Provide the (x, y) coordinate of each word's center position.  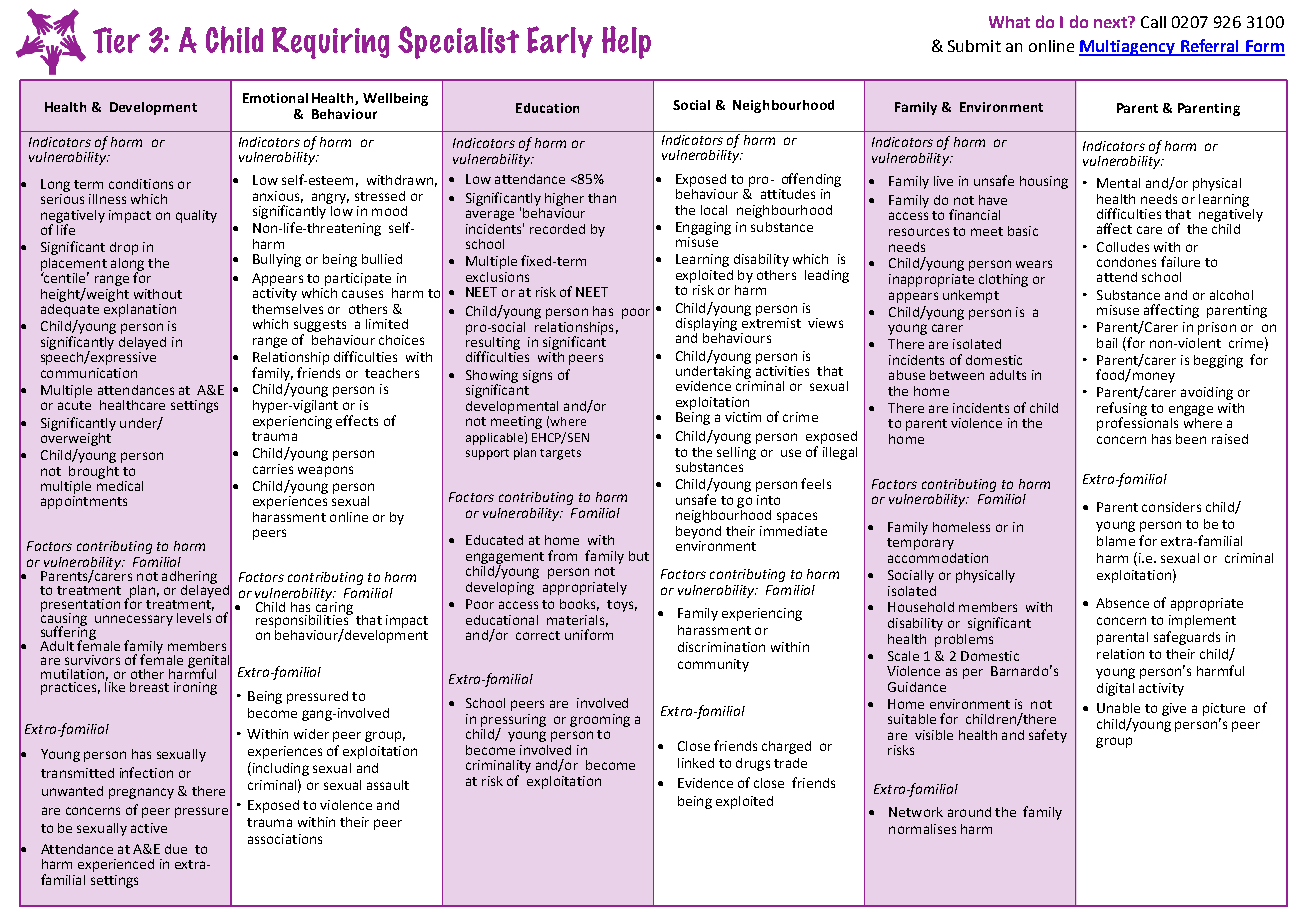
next (1111, 22)
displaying (706, 323)
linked (696, 763)
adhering (189, 578)
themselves (287, 309)
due (176, 849)
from (562, 555)
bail (1107, 343)
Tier (116, 40)
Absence (1122, 603)
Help (626, 42)
